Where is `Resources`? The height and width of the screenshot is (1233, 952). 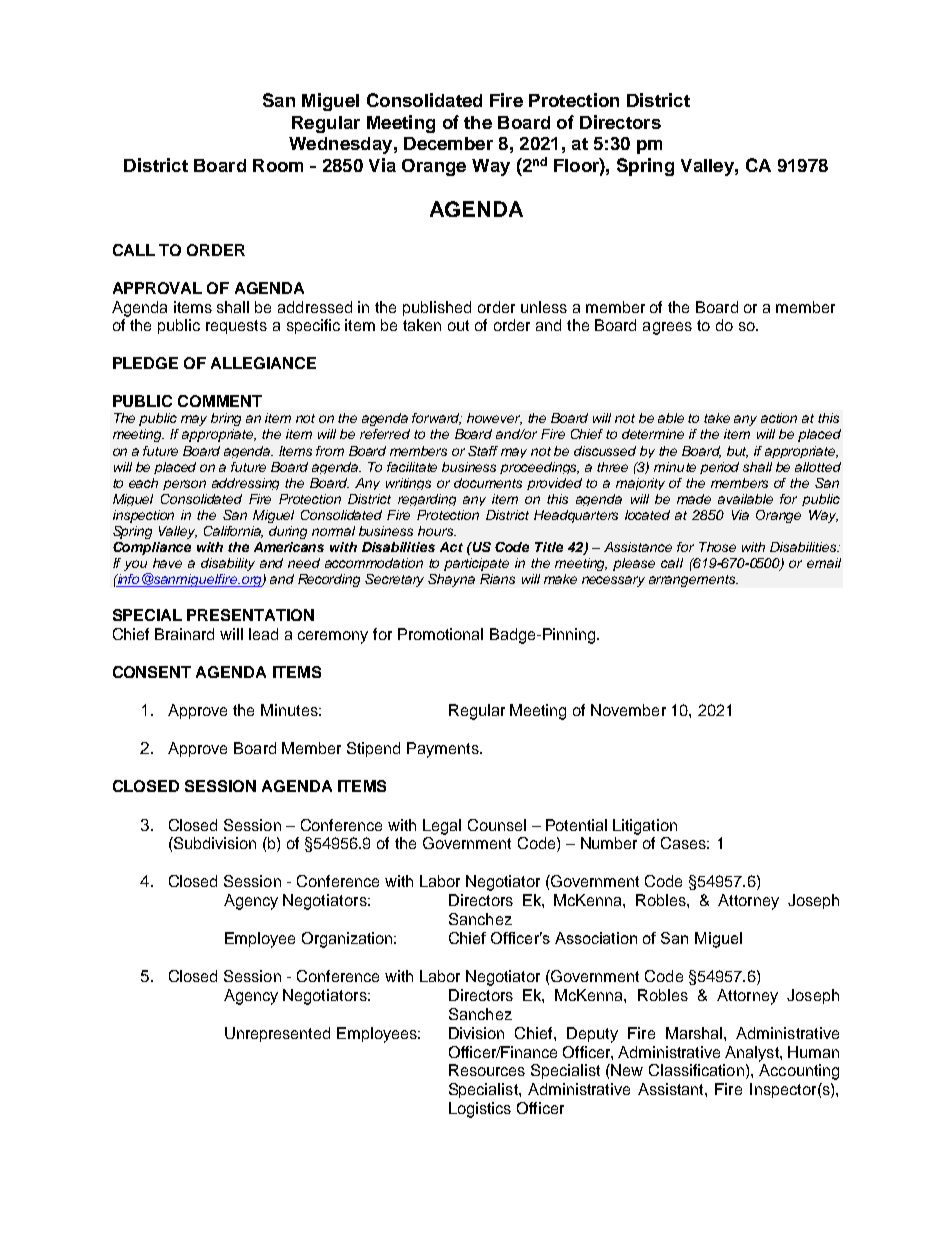 Resources is located at coordinates (487, 1070).
